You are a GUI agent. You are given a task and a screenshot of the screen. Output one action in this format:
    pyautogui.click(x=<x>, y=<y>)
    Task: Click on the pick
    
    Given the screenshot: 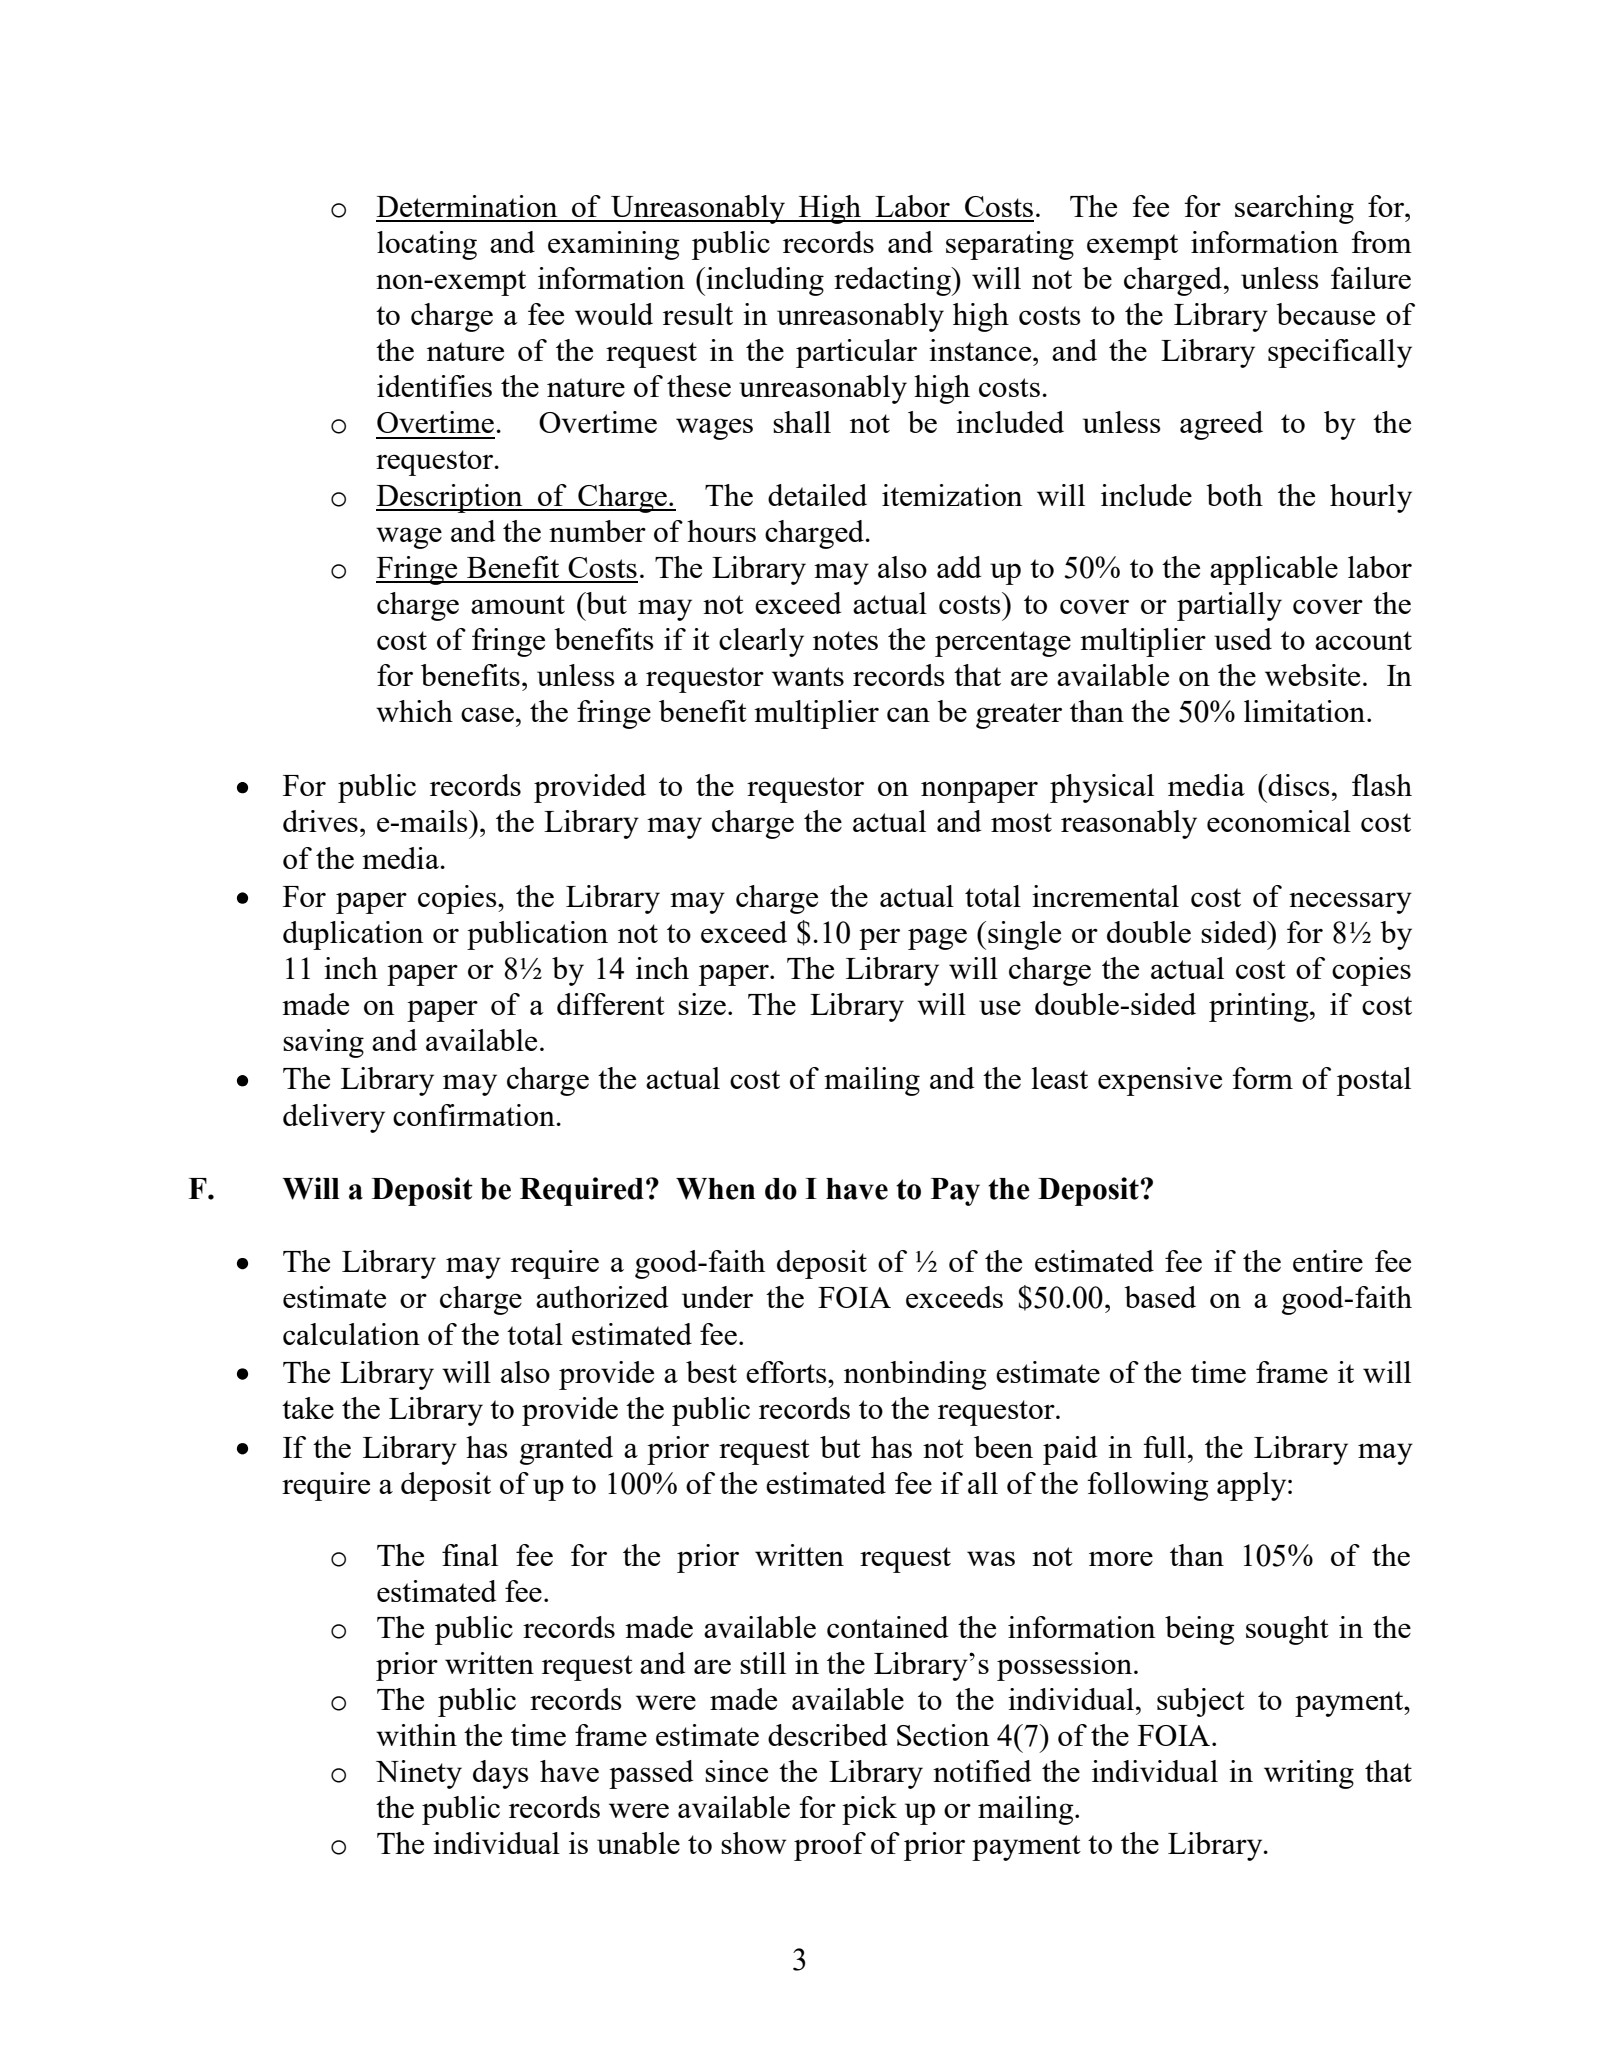 What is the action you would take?
    pyautogui.click(x=869, y=1810)
